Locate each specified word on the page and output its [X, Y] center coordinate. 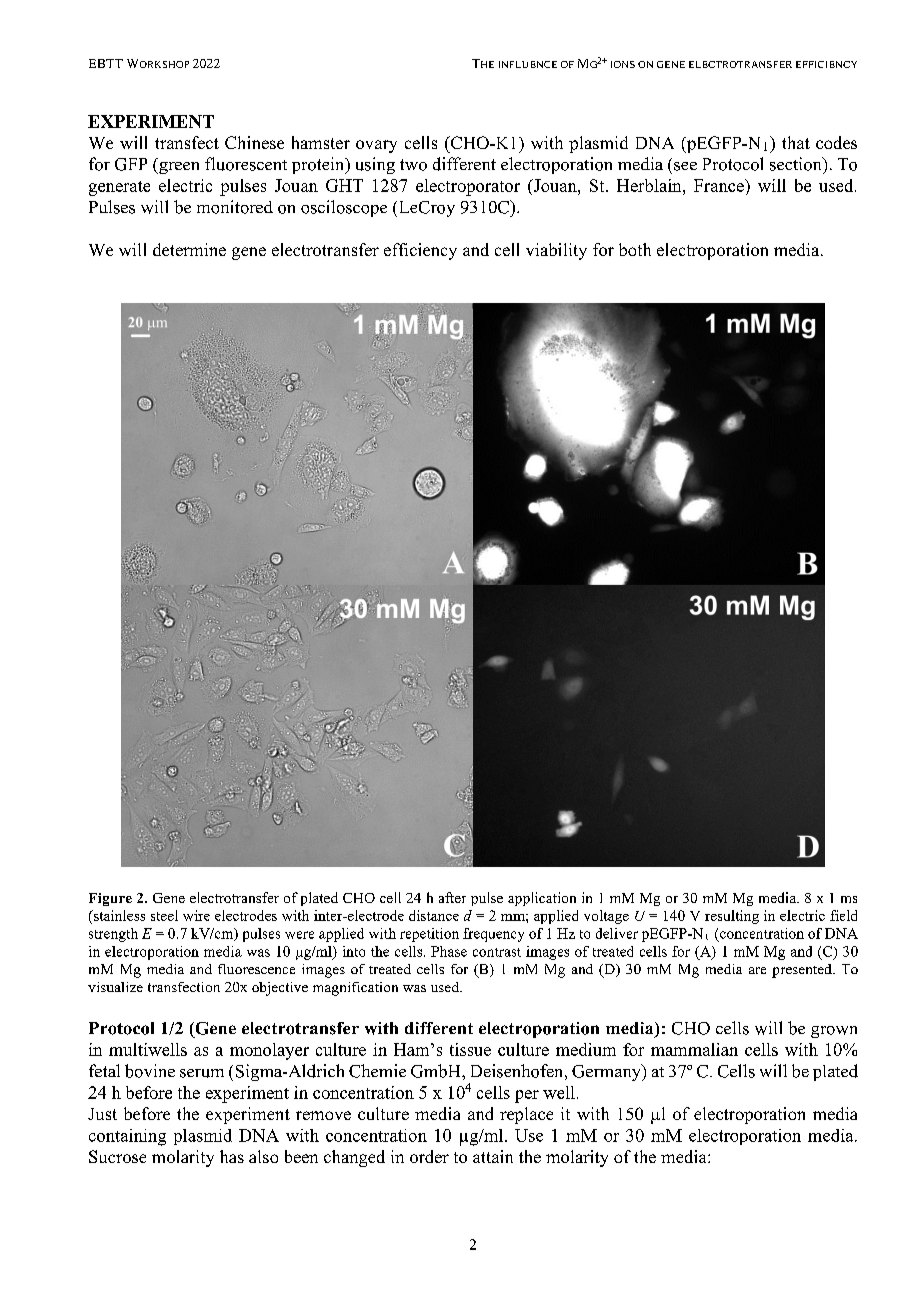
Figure [110, 899]
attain [493, 1156]
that [796, 142]
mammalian [694, 1049]
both [635, 249]
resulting [732, 917]
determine [189, 249]
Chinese [254, 142]
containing [127, 1137]
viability [556, 251]
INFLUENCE [528, 64]
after [452, 897]
